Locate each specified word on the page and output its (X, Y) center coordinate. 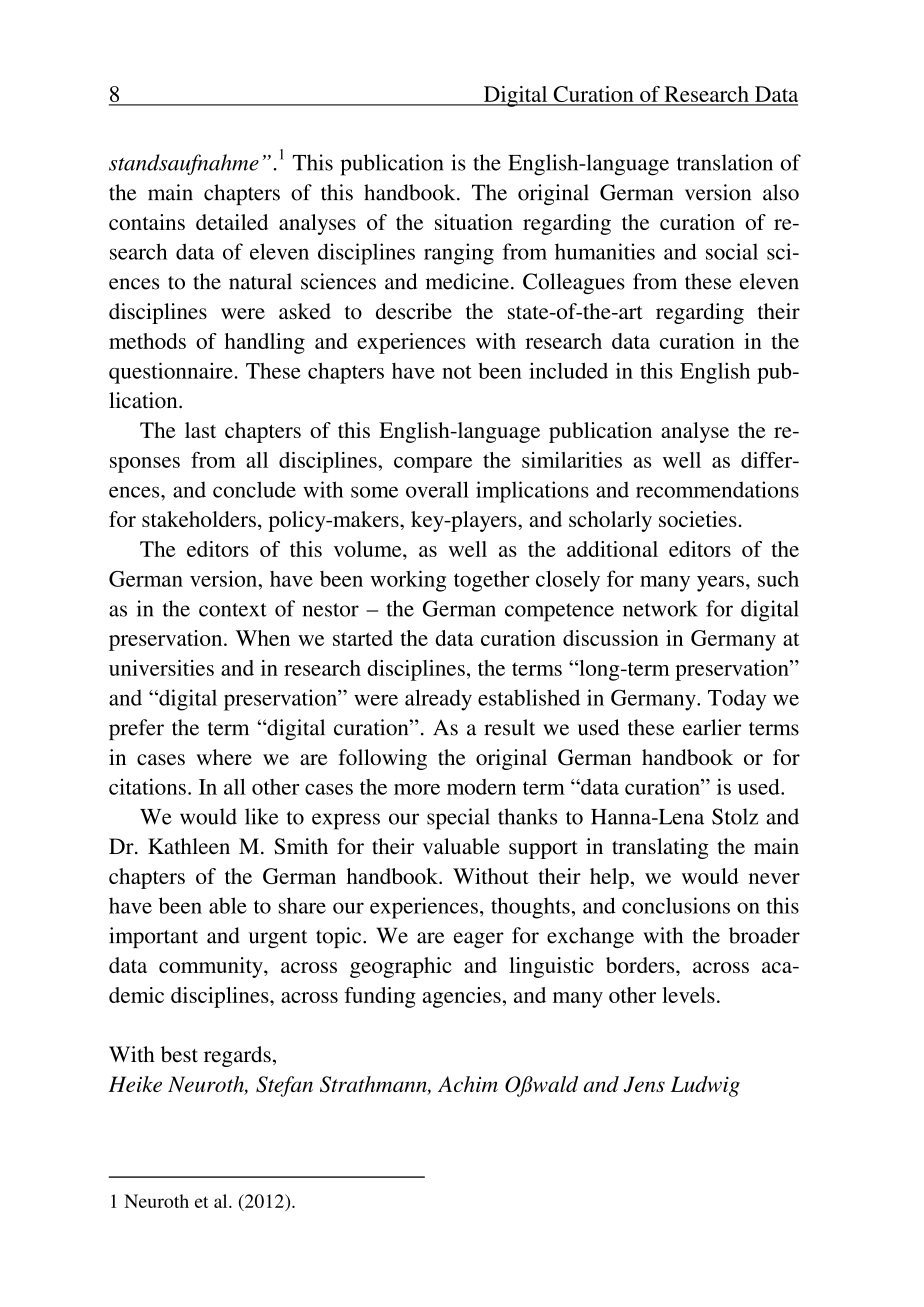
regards (237, 1056)
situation (474, 222)
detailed (232, 222)
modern (481, 787)
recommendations (717, 489)
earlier (712, 727)
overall (437, 489)
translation (725, 162)
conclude (254, 489)
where (224, 757)
